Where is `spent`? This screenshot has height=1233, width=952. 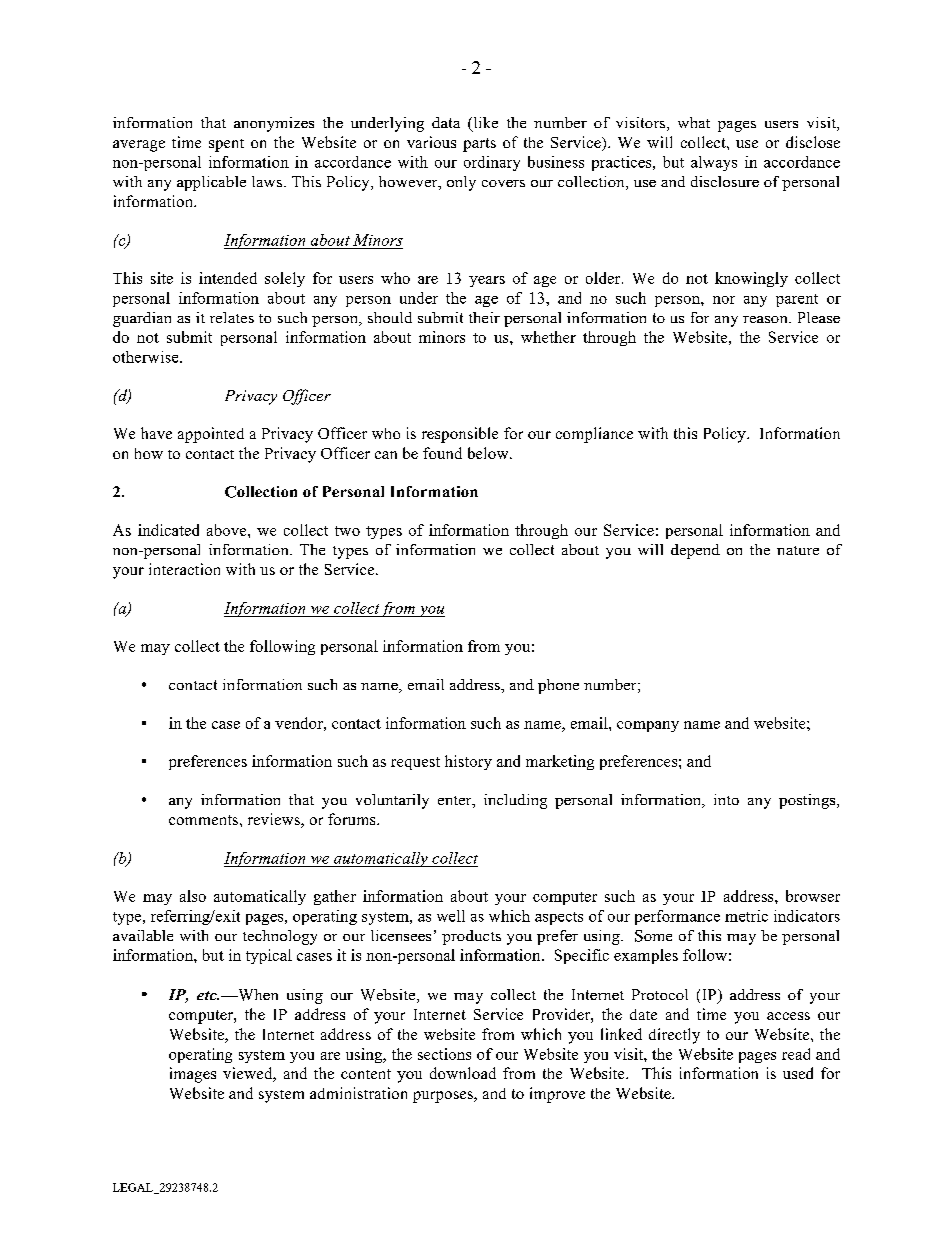 spent is located at coordinates (226, 145).
